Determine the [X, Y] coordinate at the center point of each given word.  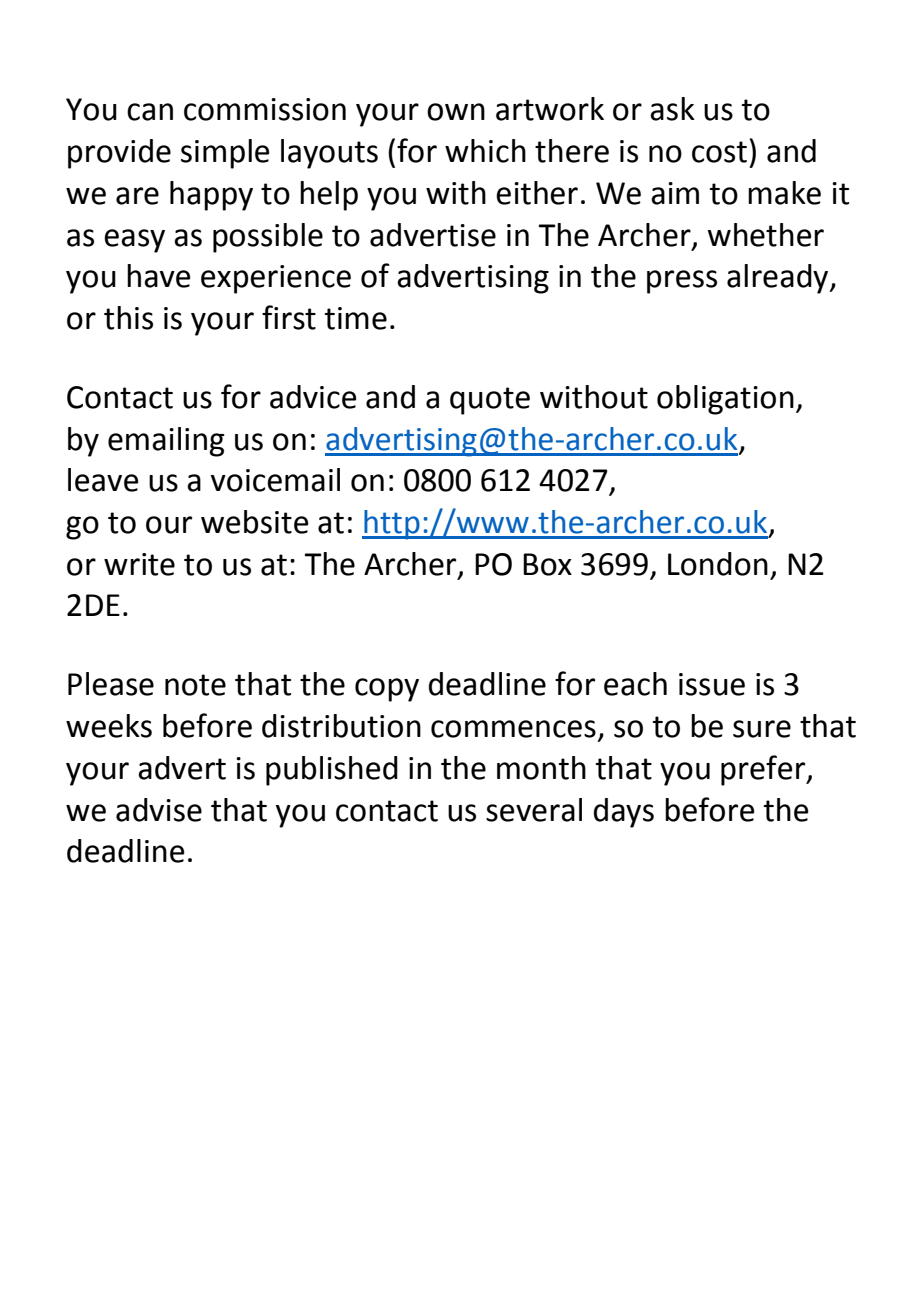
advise [159, 810]
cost [719, 152]
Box [547, 564]
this [128, 318]
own [456, 112]
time [356, 318]
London [718, 564]
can [150, 112]
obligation [725, 400]
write [139, 564]
